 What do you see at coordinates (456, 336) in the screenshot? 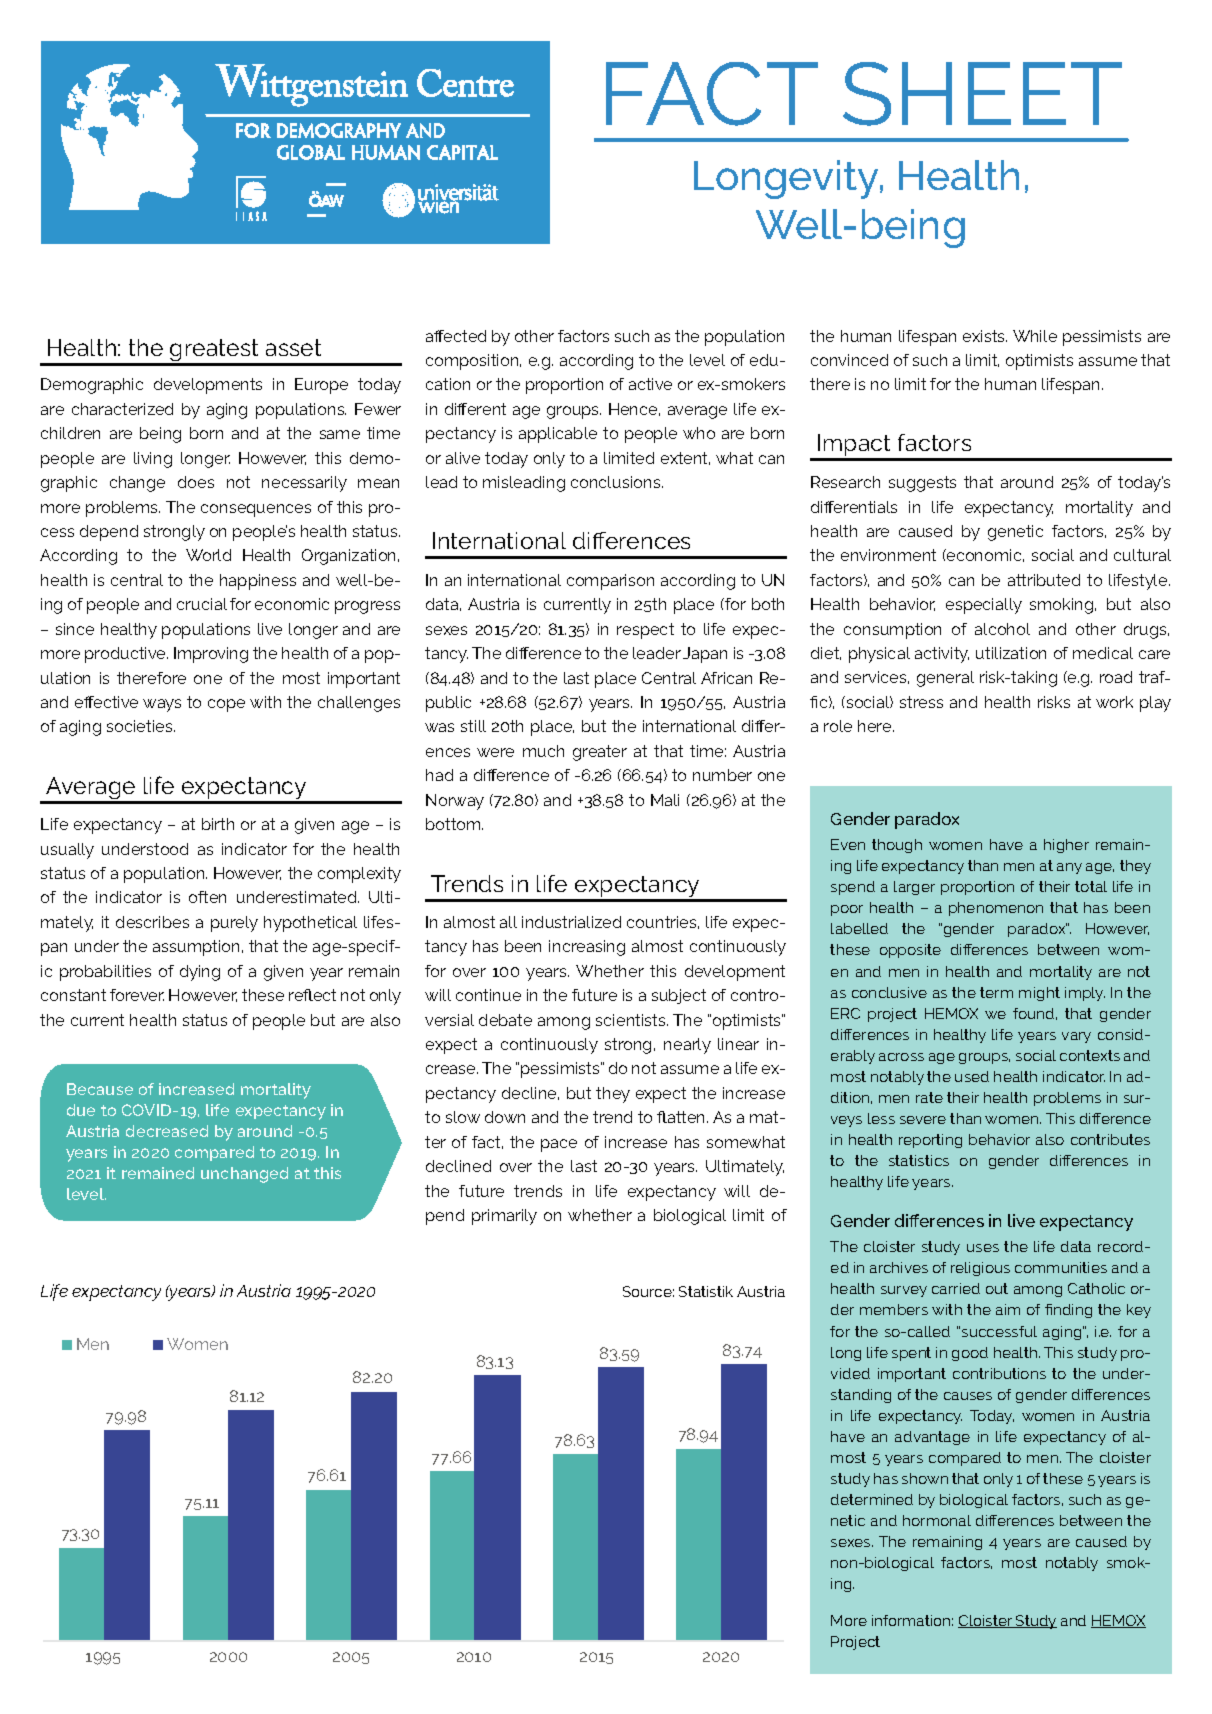
I see `affected` at bounding box center [456, 336].
